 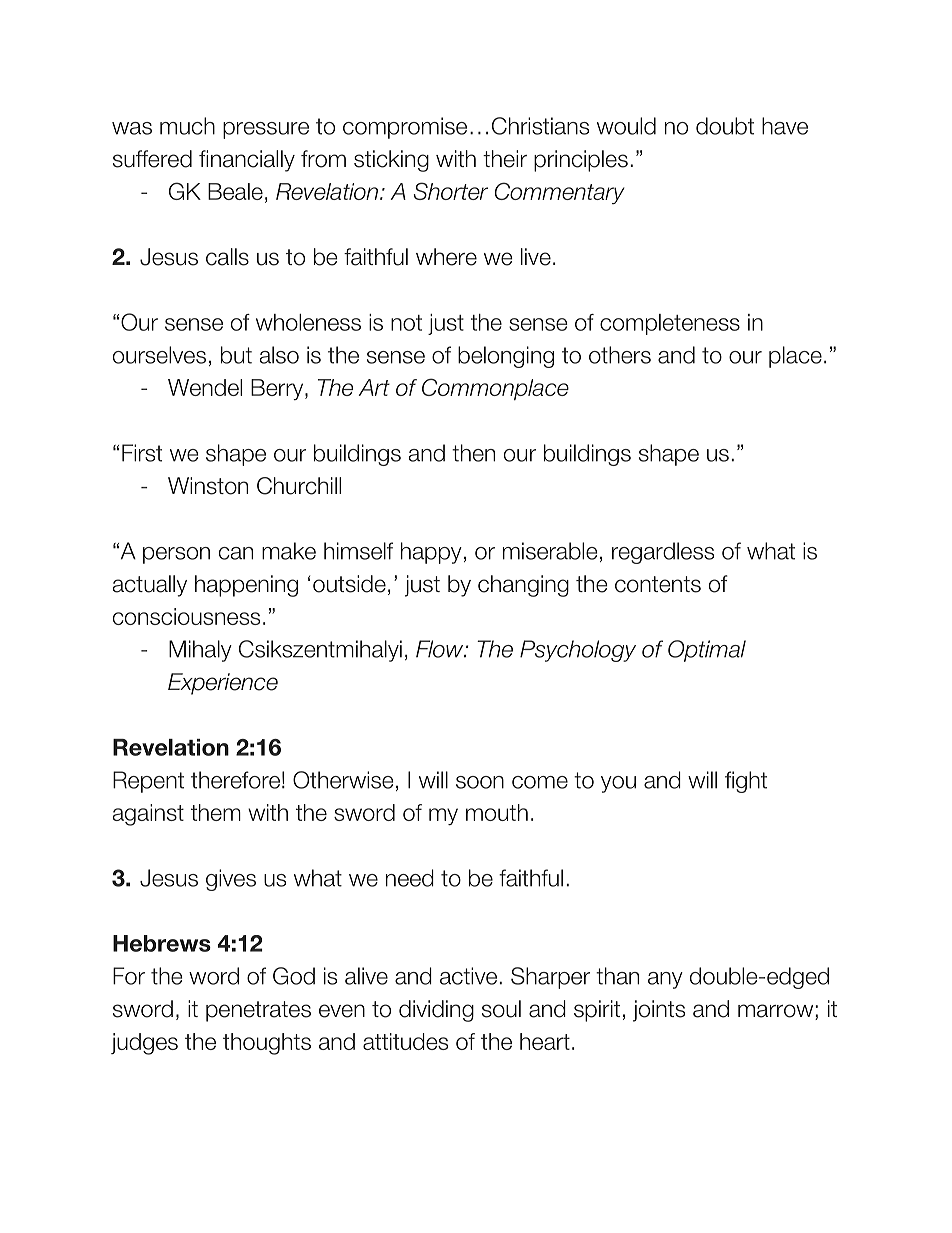 I want to click on dividing, so click(x=436, y=1011).
